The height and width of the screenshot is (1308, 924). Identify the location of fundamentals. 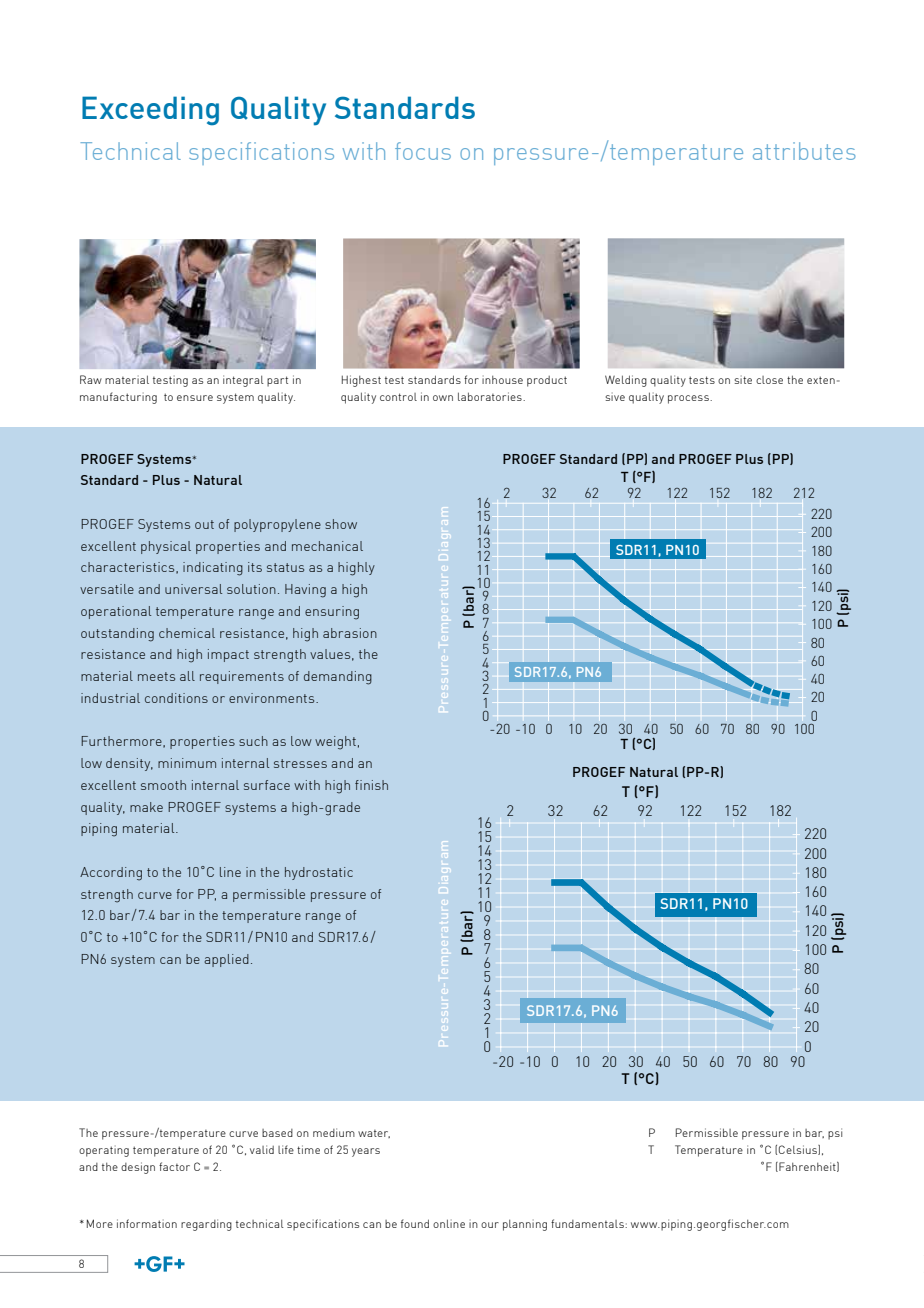
(588, 1223).
